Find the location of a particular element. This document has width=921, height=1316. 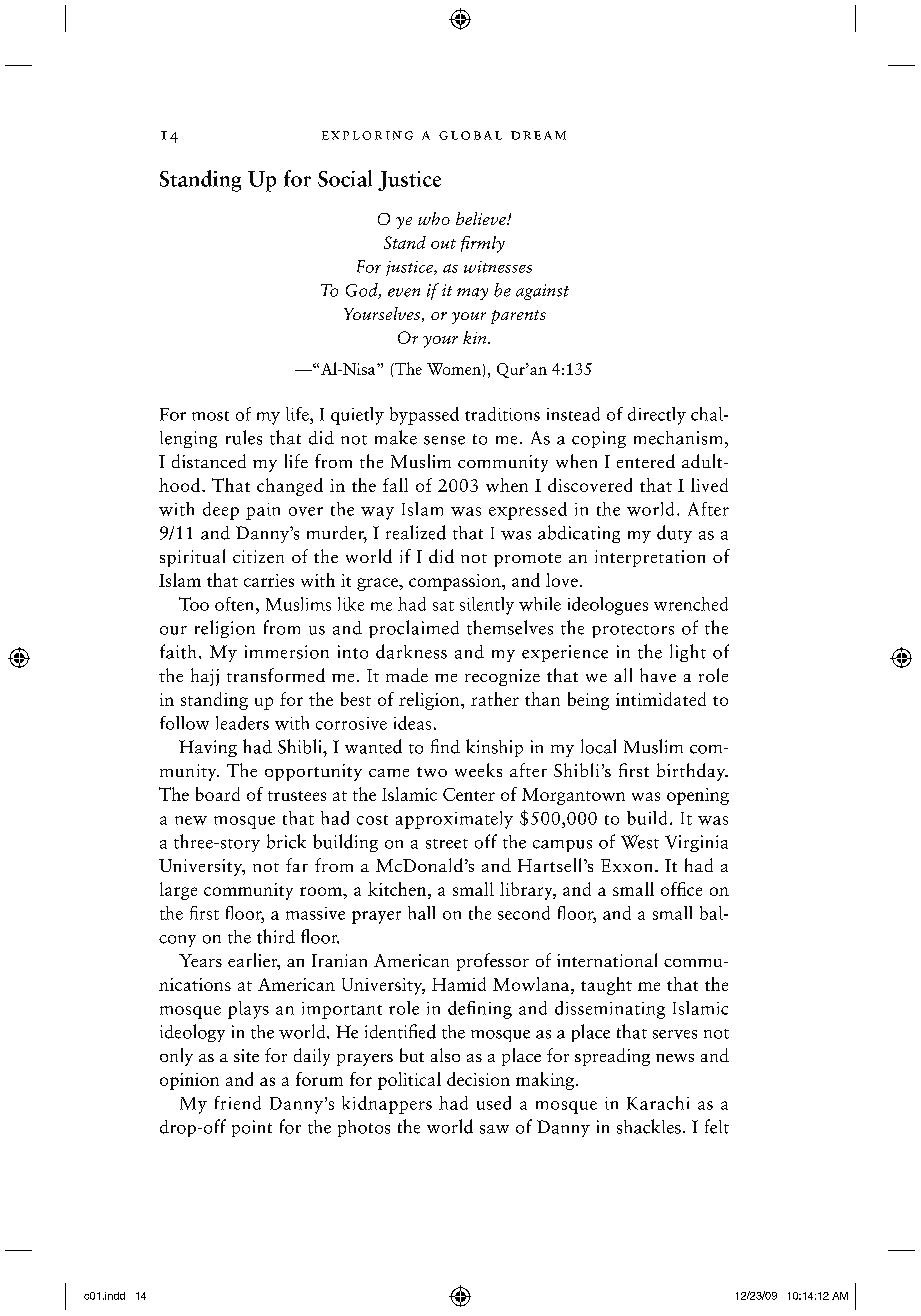

interpretation is located at coordinates (650, 558).
